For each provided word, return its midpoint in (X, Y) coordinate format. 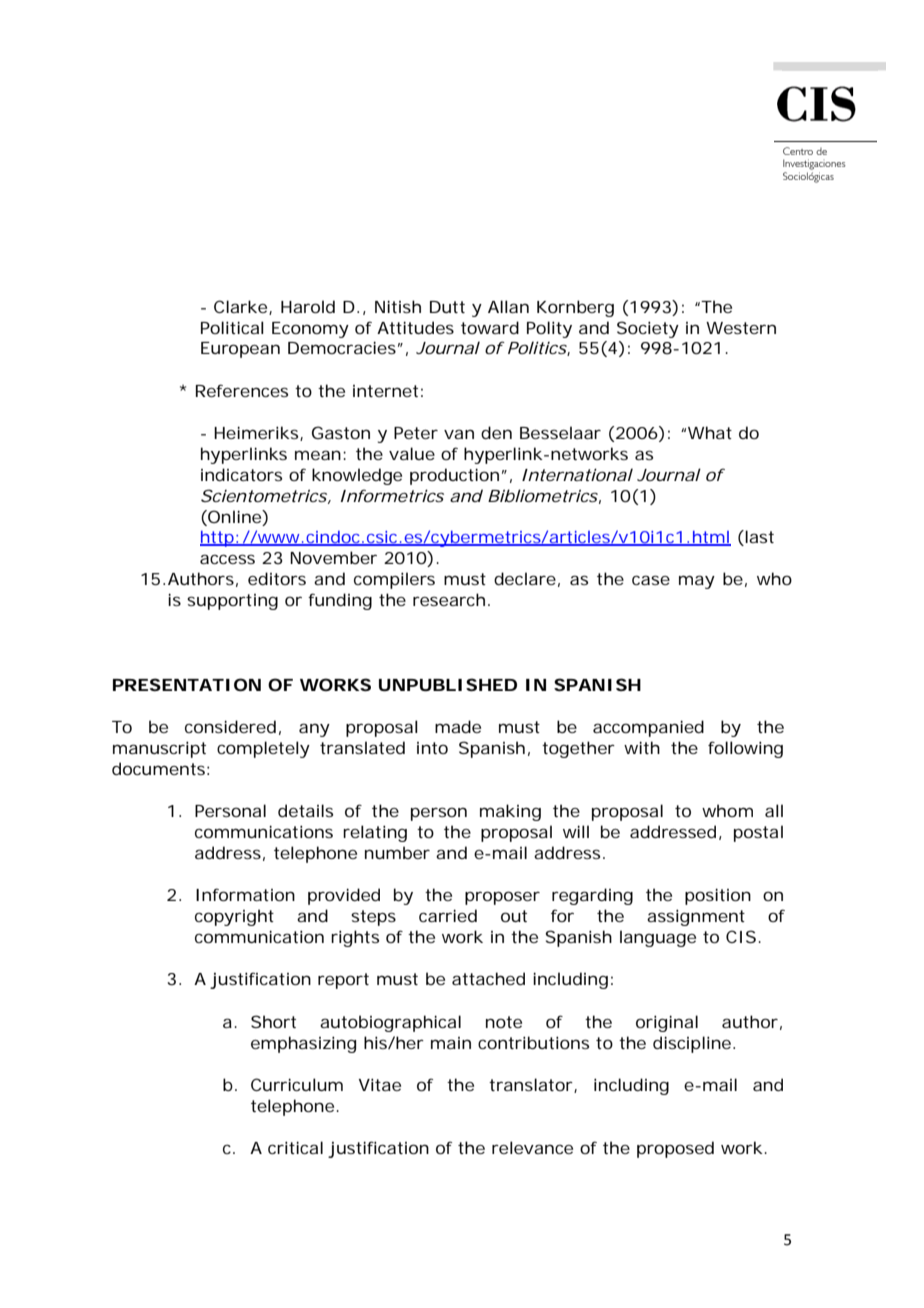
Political (232, 327)
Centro (798, 151)
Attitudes (415, 327)
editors (277, 578)
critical (295, 1147)
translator (531, 1084)
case (651, 580)
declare (525, 578)
